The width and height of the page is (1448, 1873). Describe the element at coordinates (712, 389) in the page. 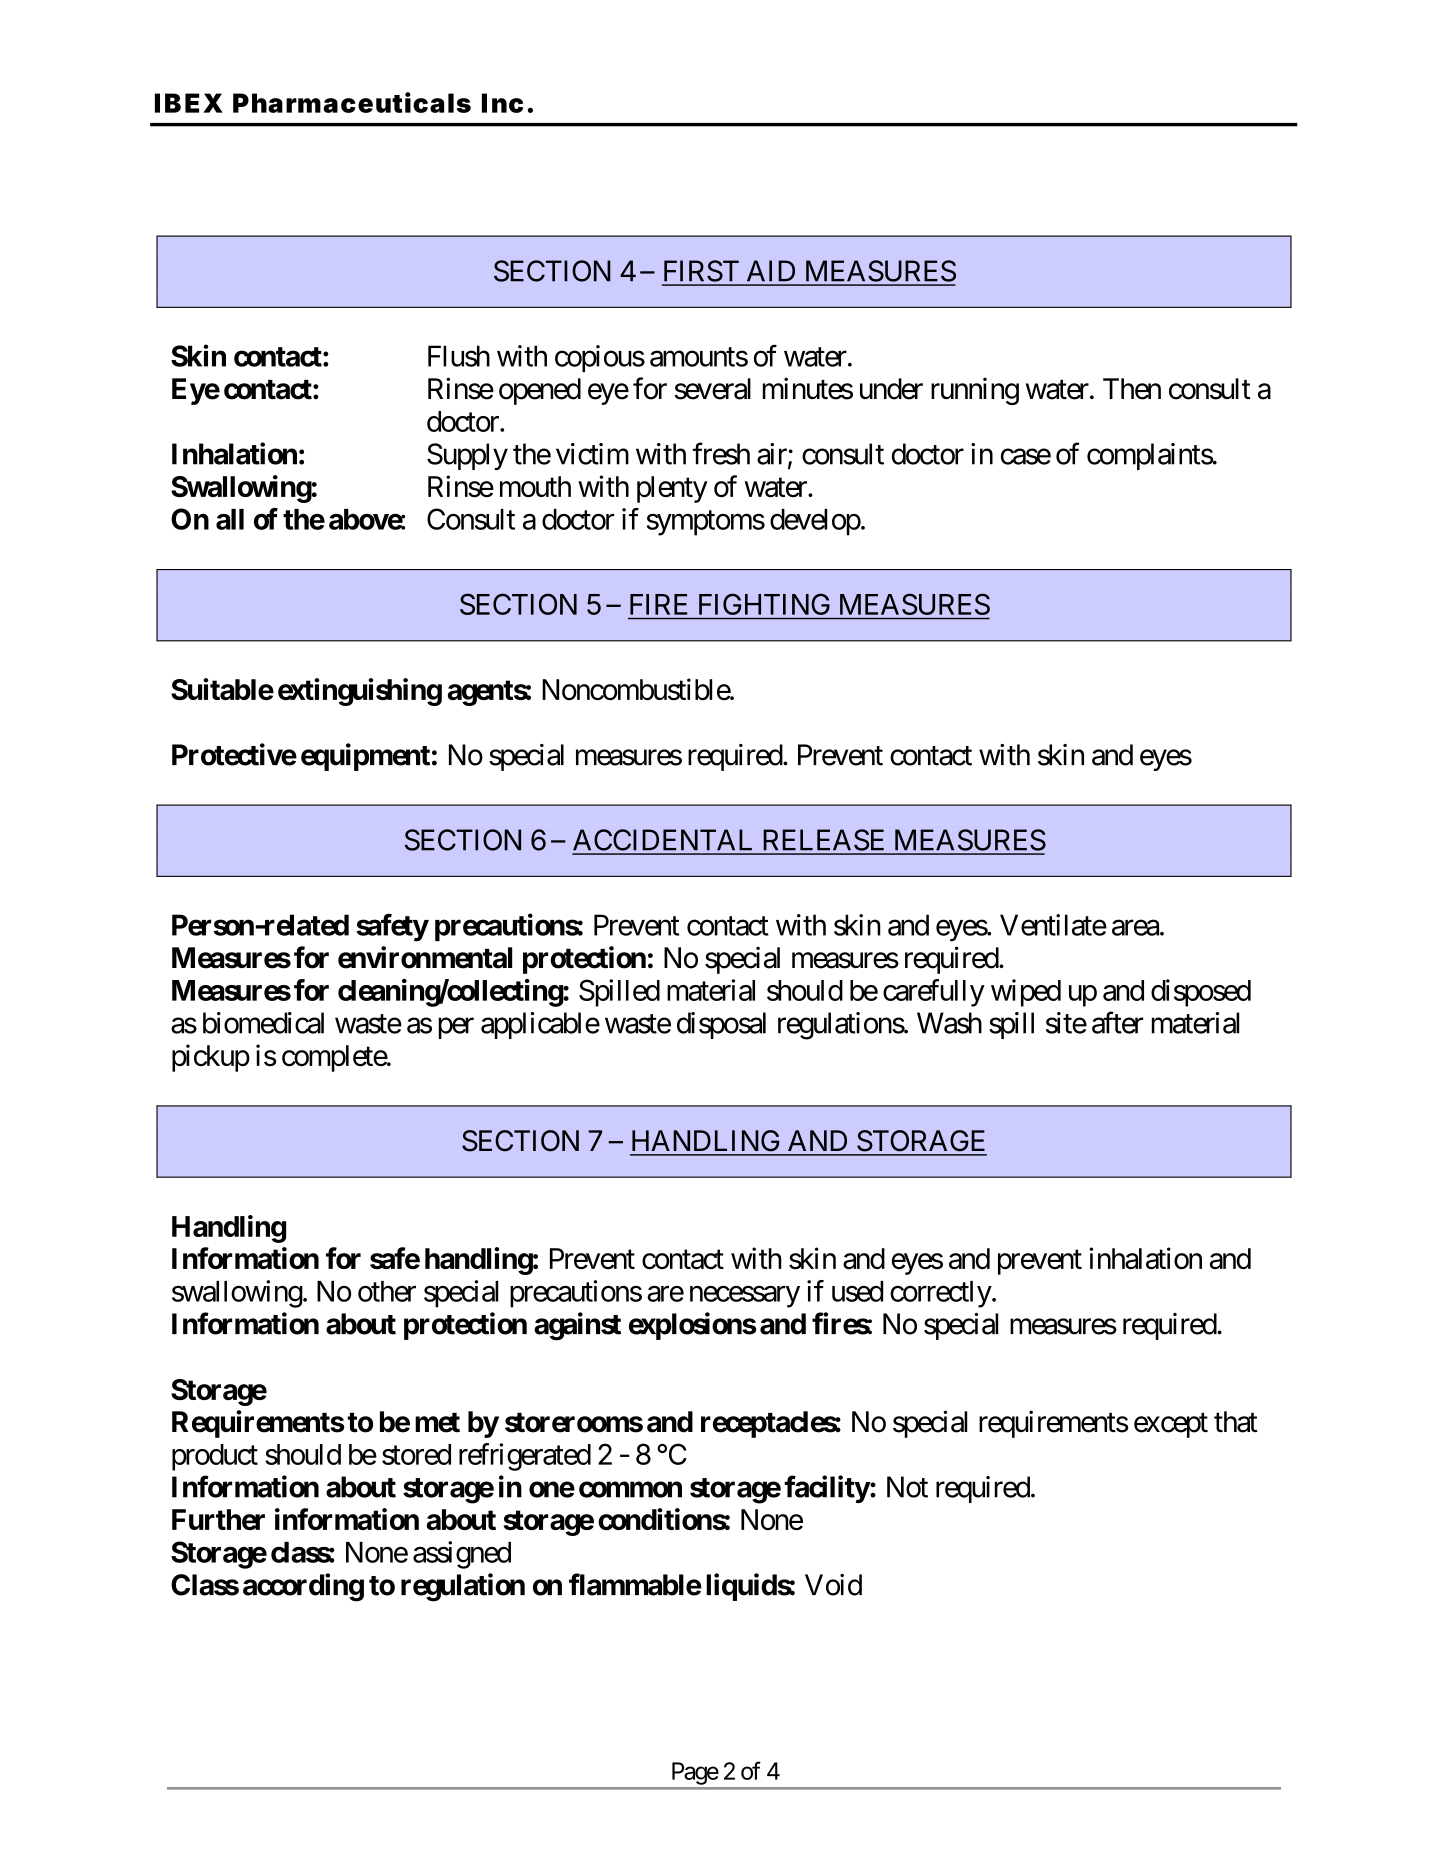

I see `several` at that location.
